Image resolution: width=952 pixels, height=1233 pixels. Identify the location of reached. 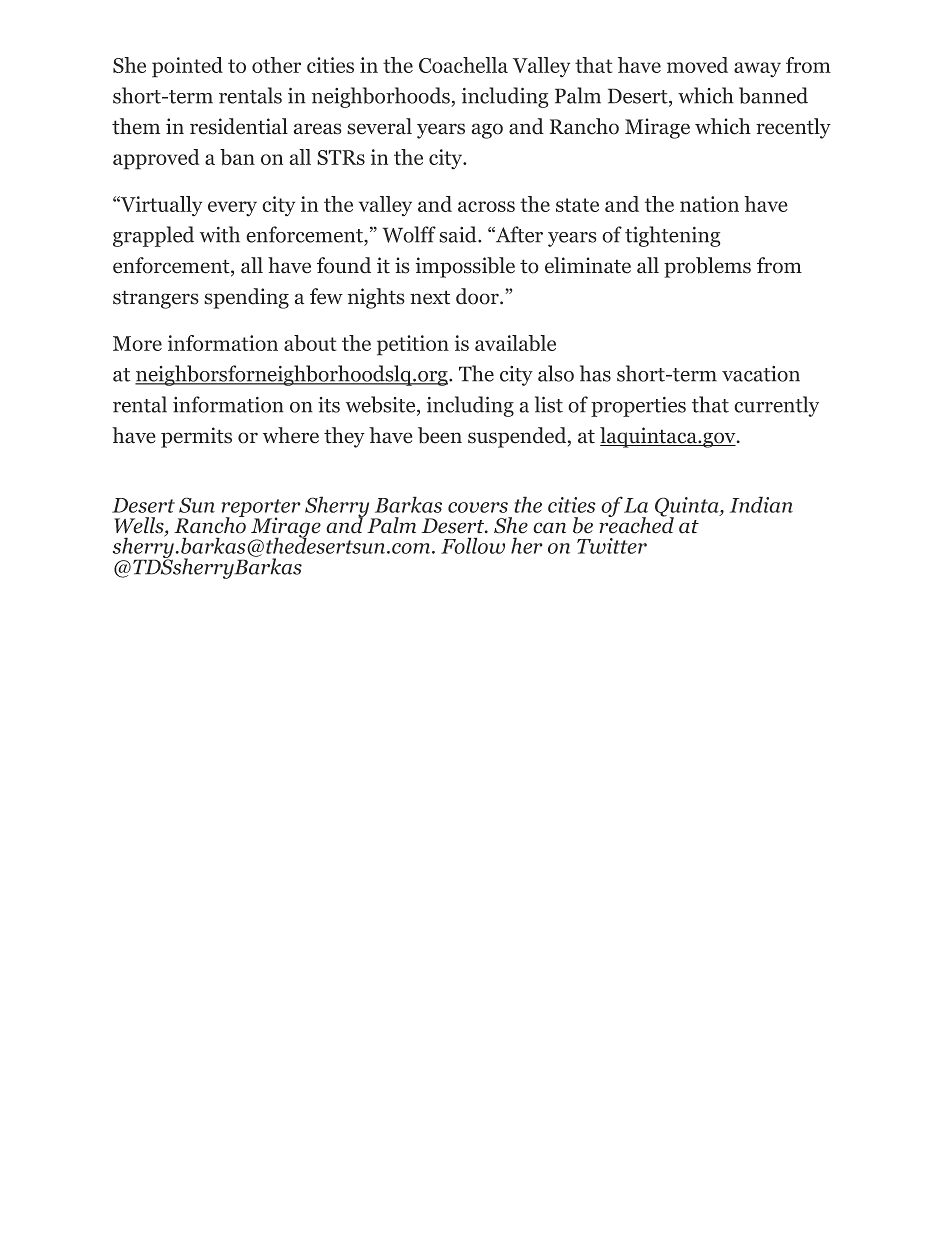
(636, 524).
